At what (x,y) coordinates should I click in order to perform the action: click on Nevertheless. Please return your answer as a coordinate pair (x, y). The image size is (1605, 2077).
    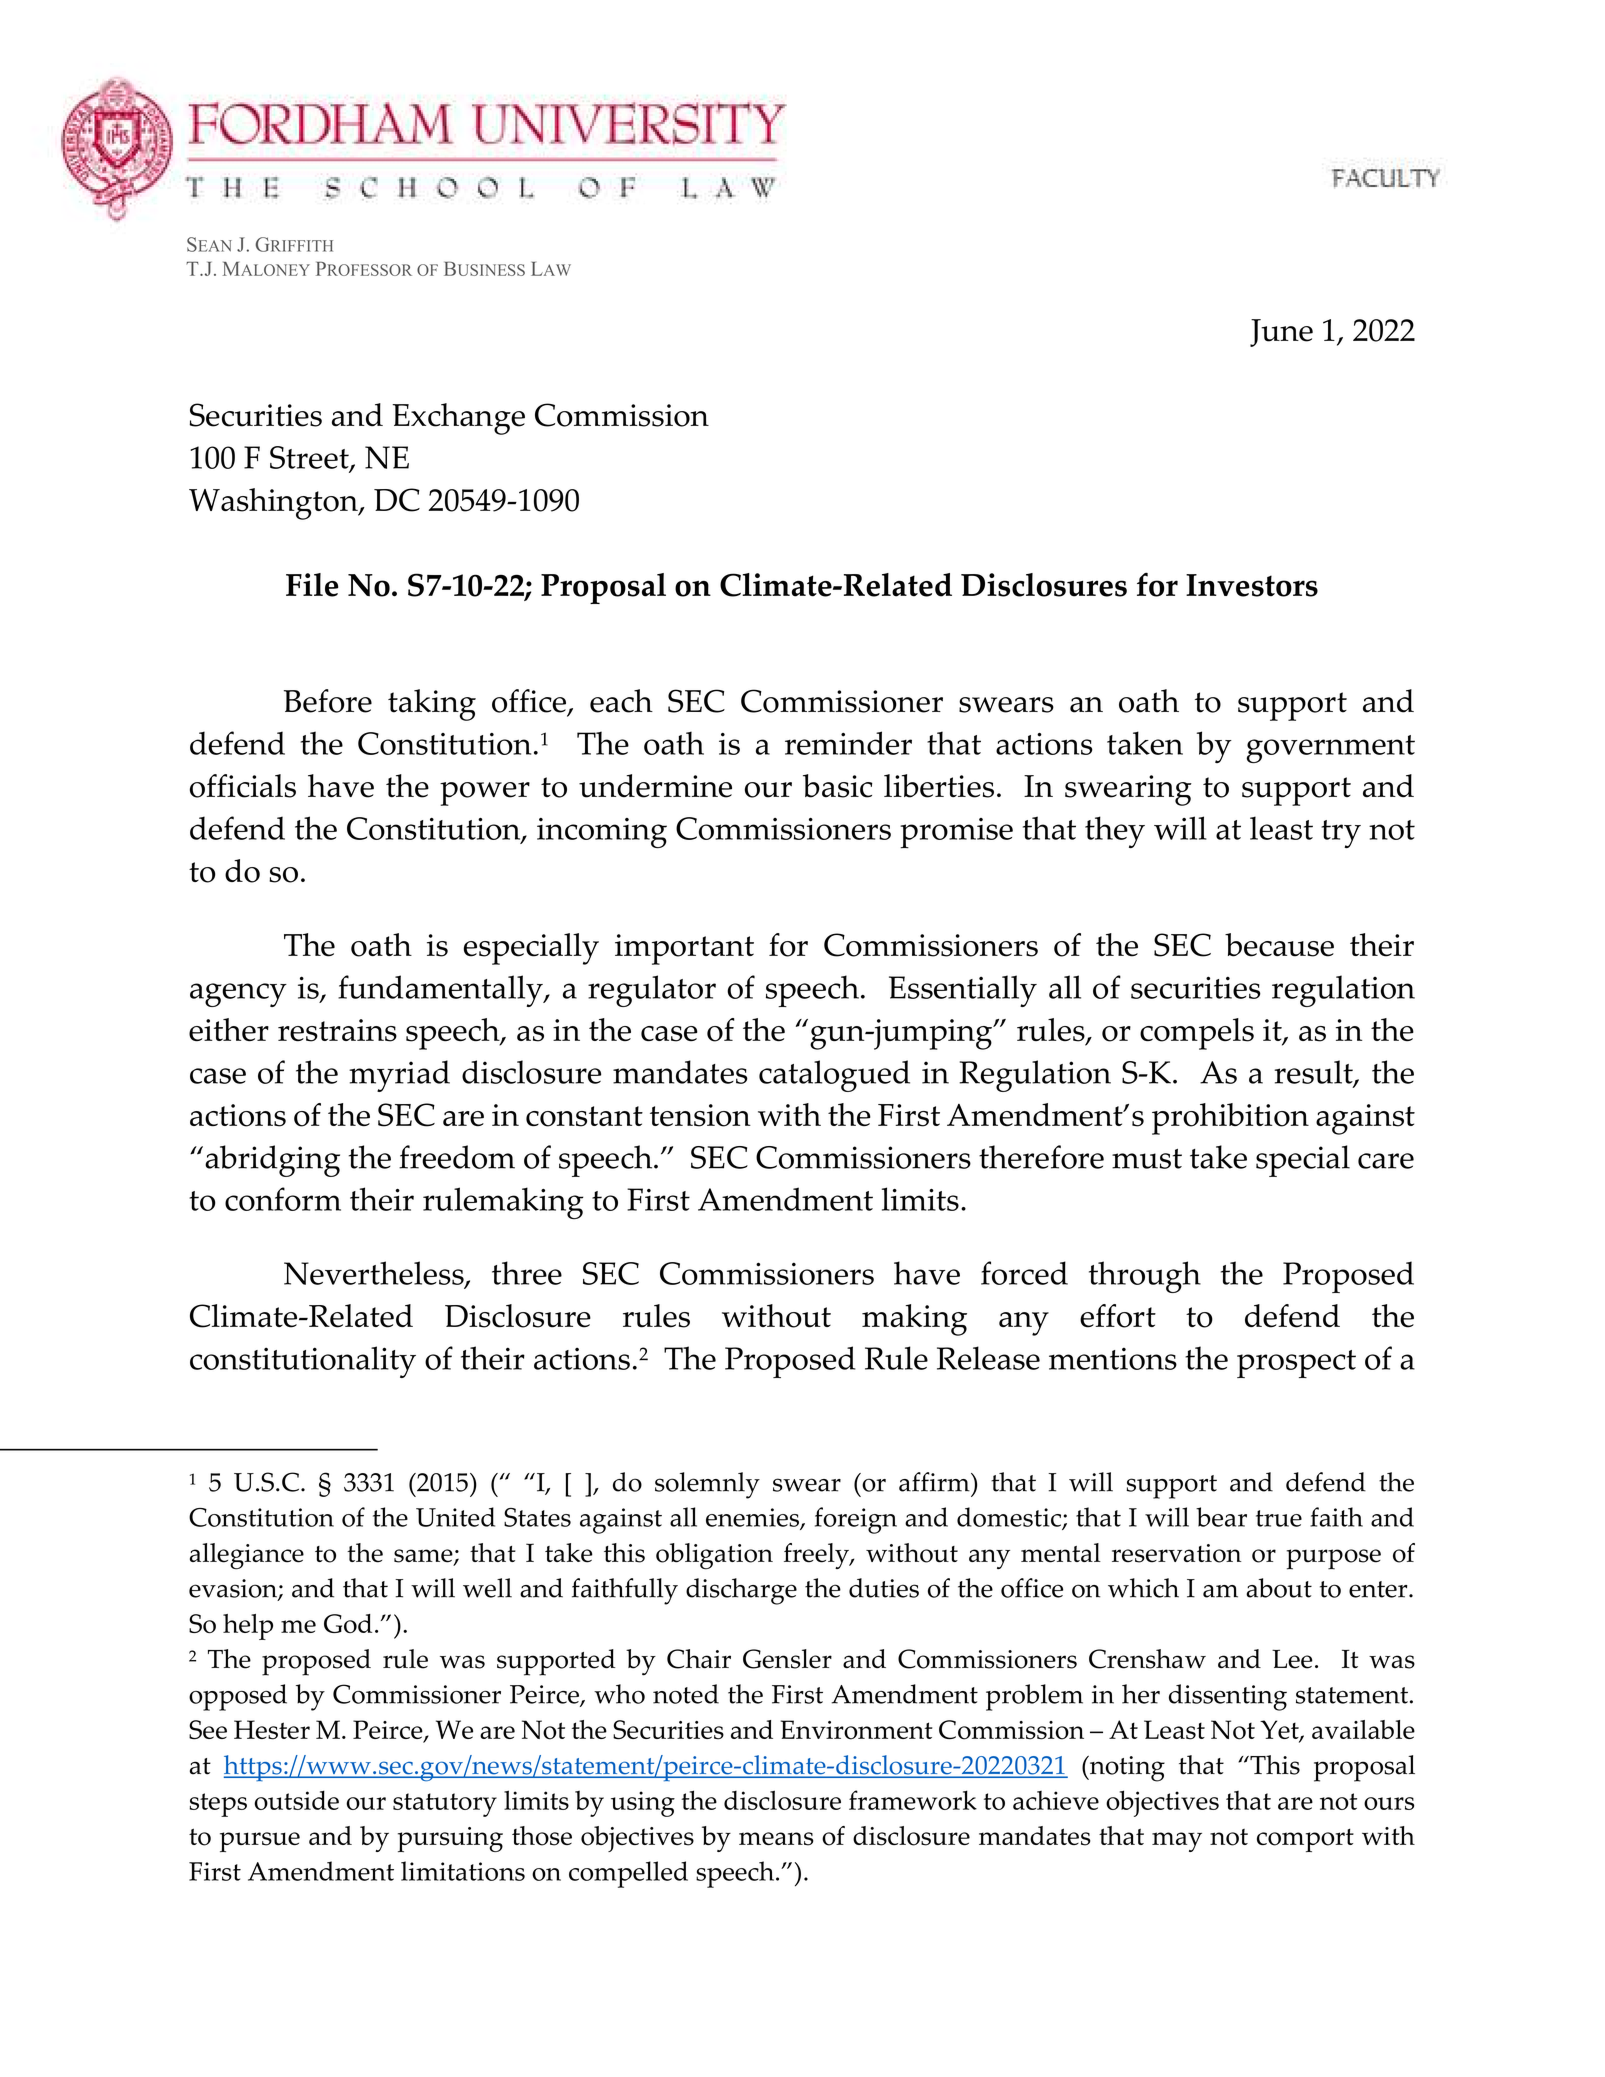
    Looking at the image, I should click on (375, 1274).
